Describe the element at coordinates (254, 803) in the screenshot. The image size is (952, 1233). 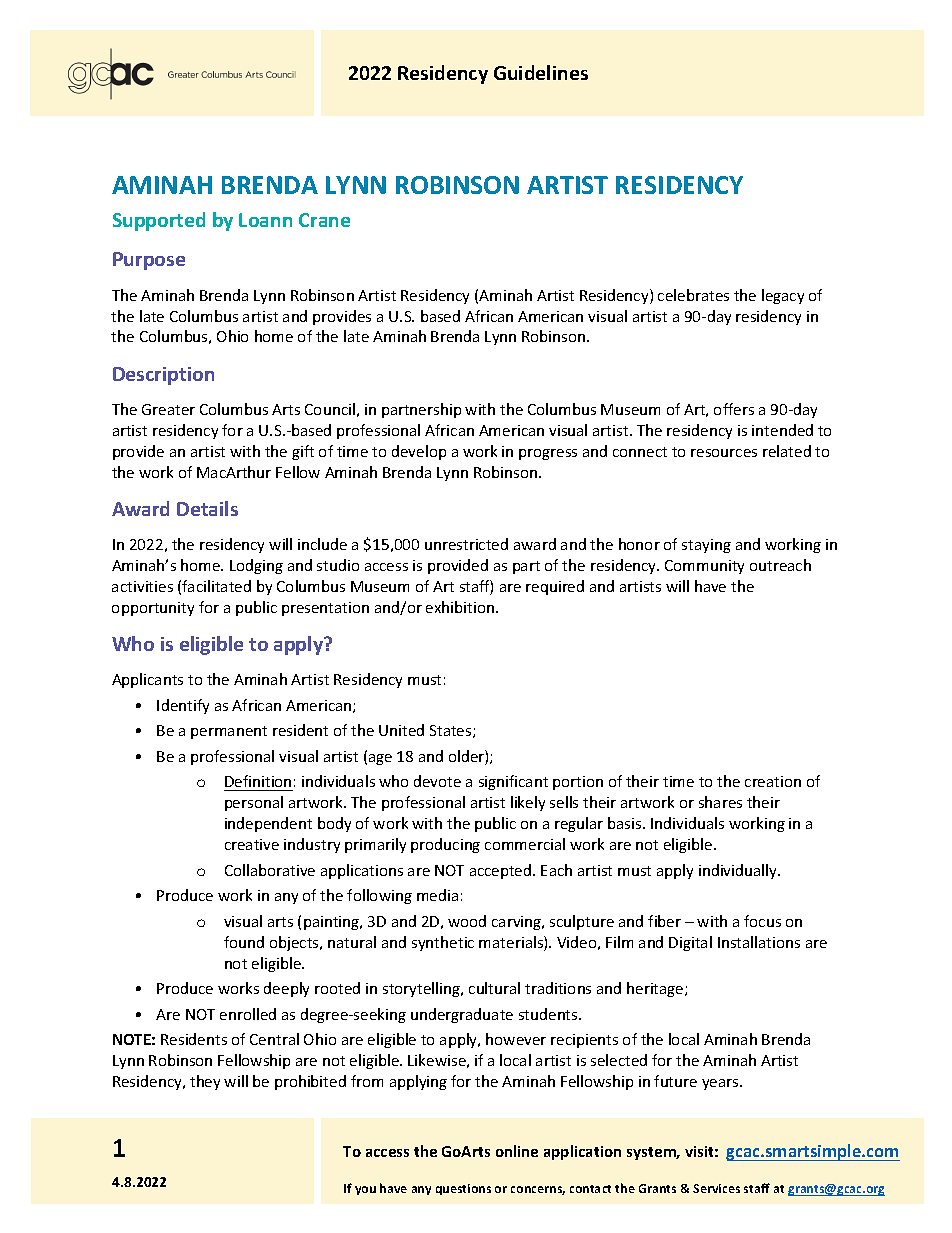
I see `personal` at that location.
